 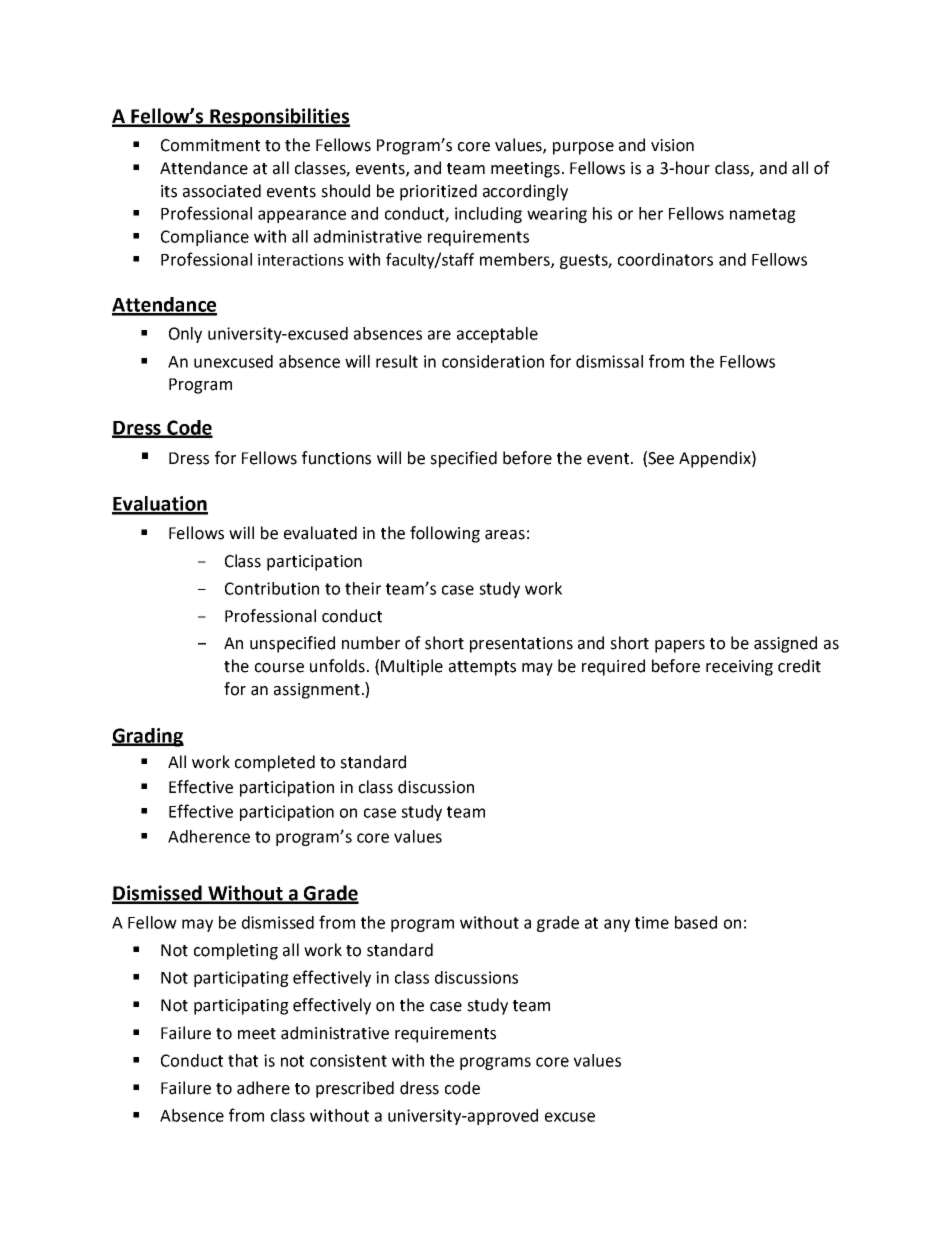 What do you see at coordinates (493, 361) in the screenshot?
I see `consideration` at bounding box center [493, 361].
